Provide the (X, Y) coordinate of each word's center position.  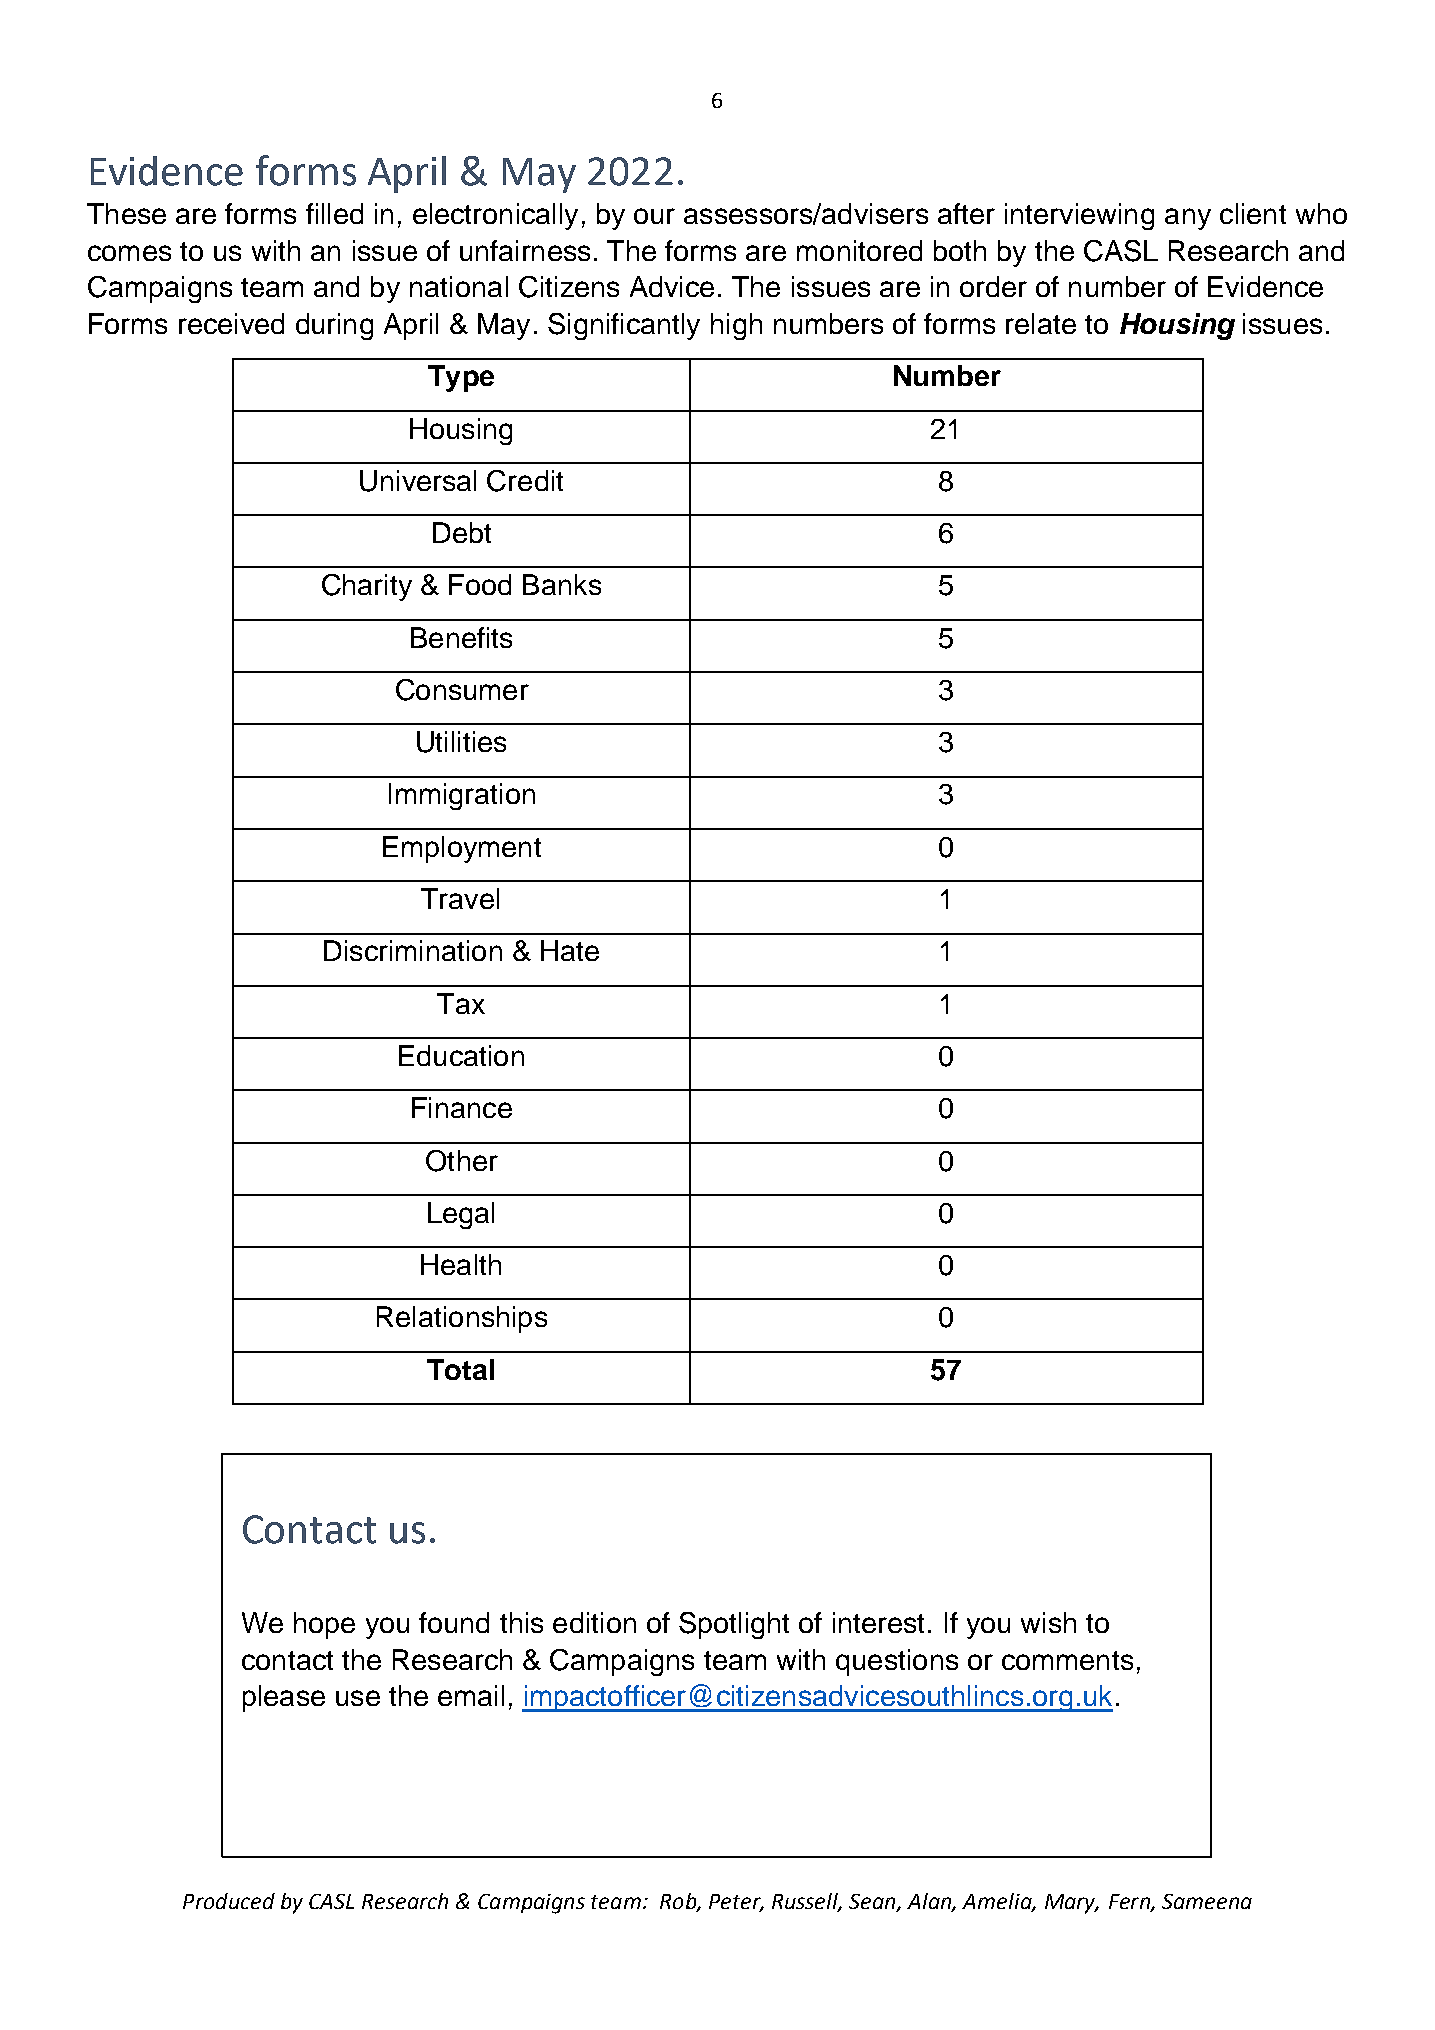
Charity (367, 587)
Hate (570, 950)
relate (1041, 323)
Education (461, 1055)
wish (1048, 1622)
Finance (462, 1107)
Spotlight (734, 1625)
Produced (229, 1901)
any (1188, 219)
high (736, 326)
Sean (873, 1903)
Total (460, 1369)
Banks (562, 584)
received (231, 323)
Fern (1130, 1903)
